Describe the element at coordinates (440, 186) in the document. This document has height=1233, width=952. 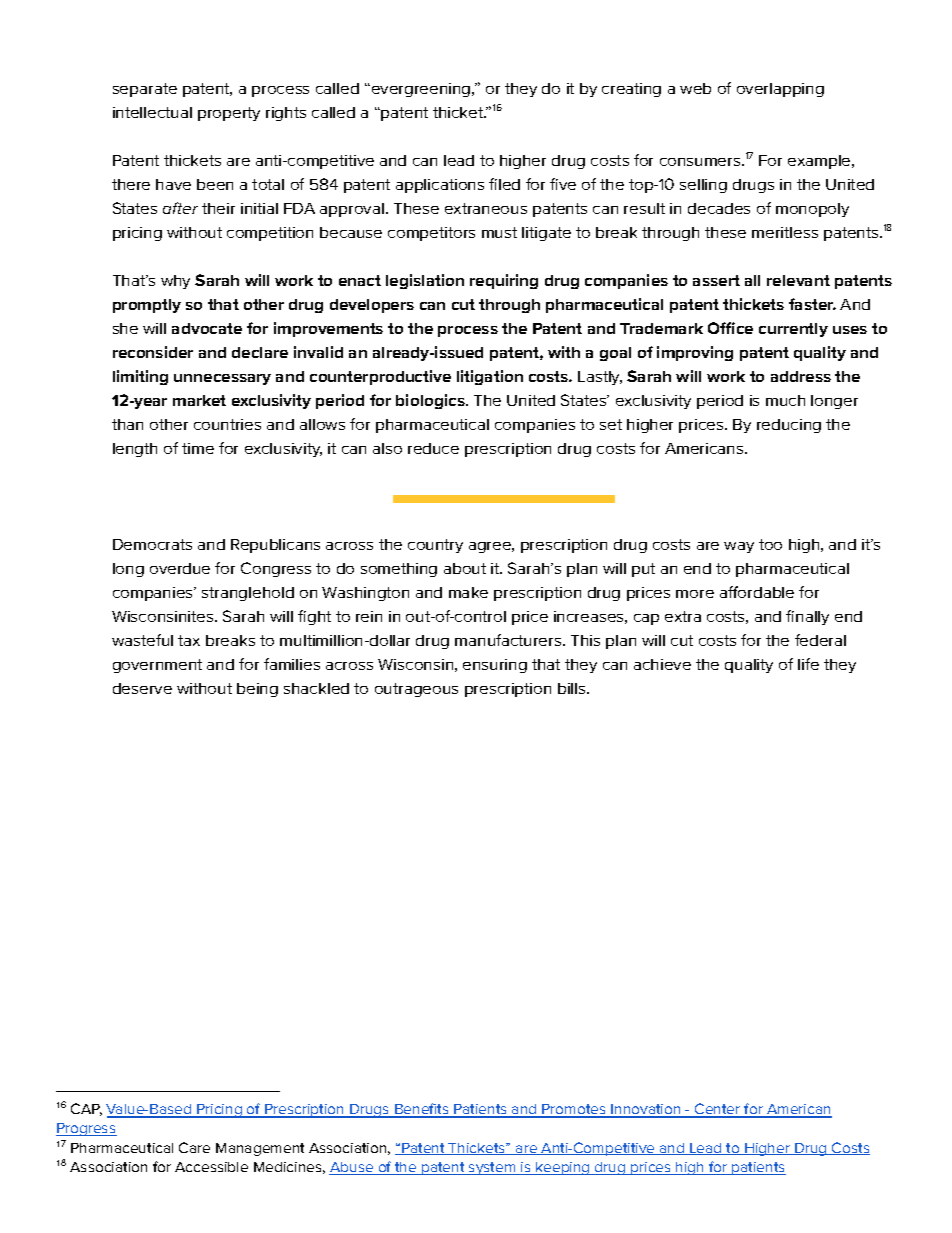
I see `applications` at that location.
